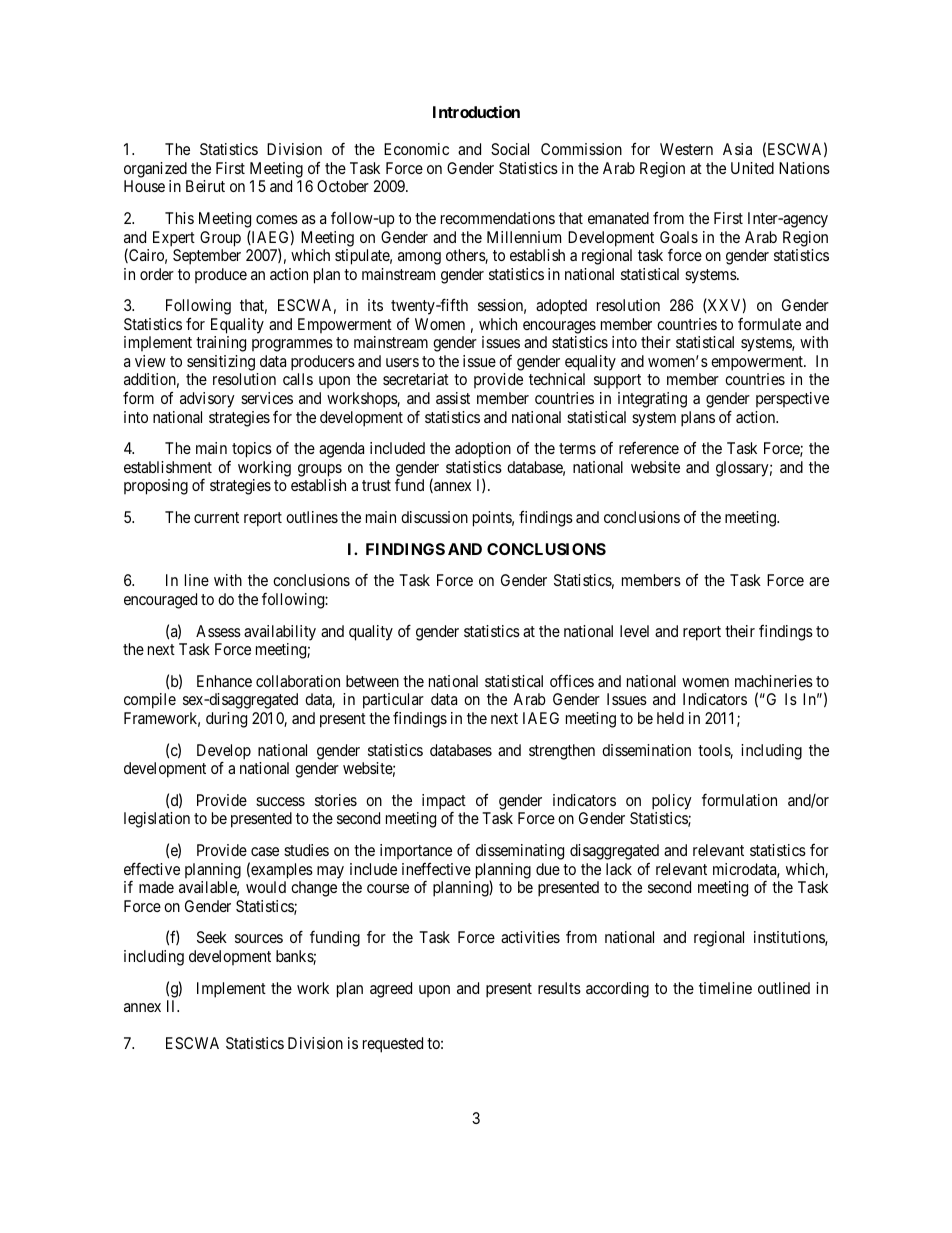  Describe the element at coordinates (221, 344) in the document. I see `training` at that location.
